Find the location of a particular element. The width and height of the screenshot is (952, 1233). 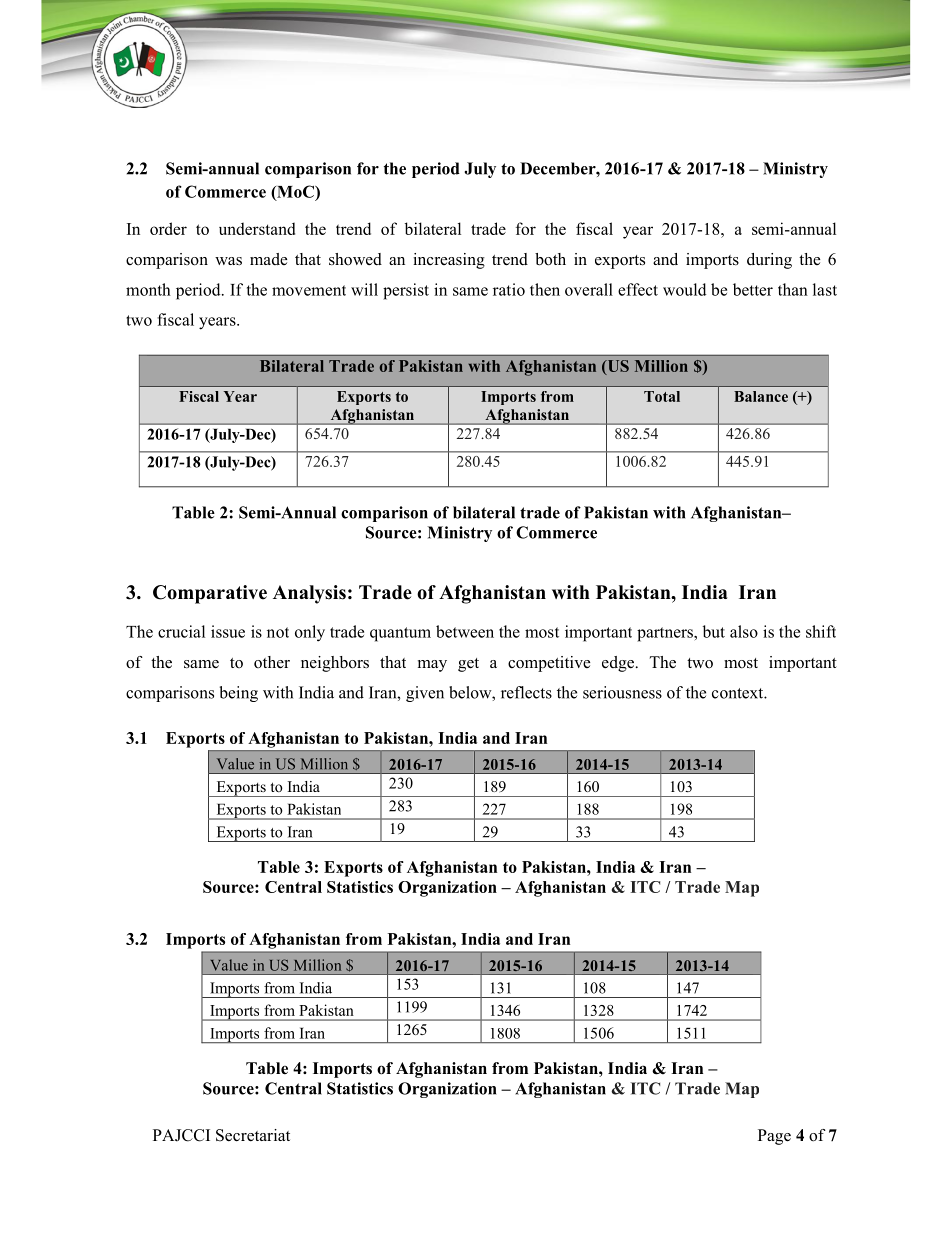

reflects is located at coordinates (526, 692).
